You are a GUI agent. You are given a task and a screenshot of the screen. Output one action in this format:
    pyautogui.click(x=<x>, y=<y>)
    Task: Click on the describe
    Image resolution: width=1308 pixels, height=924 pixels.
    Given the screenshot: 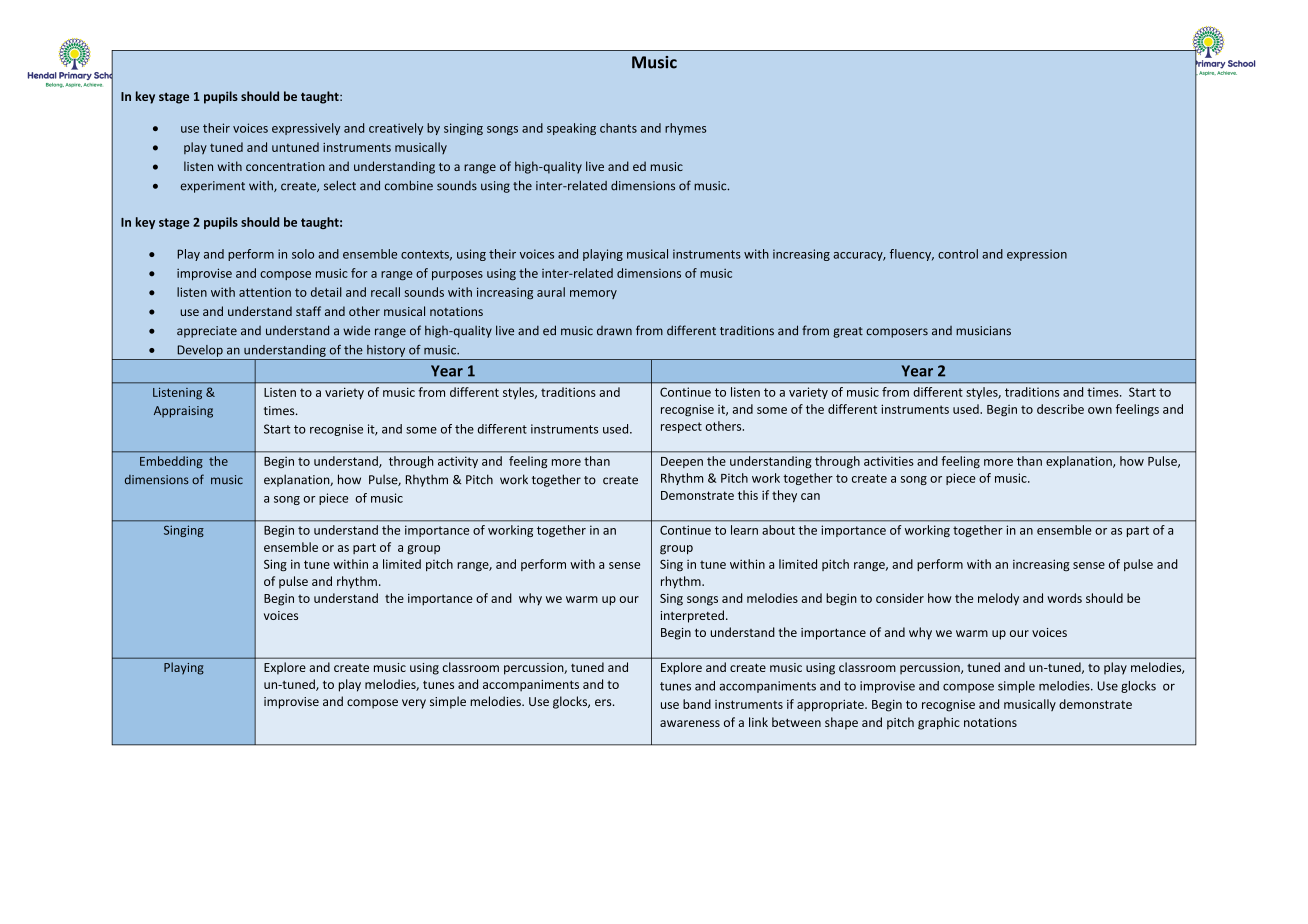 What is the action you would take?
    pyautogui.click(x=1060, y=409)
